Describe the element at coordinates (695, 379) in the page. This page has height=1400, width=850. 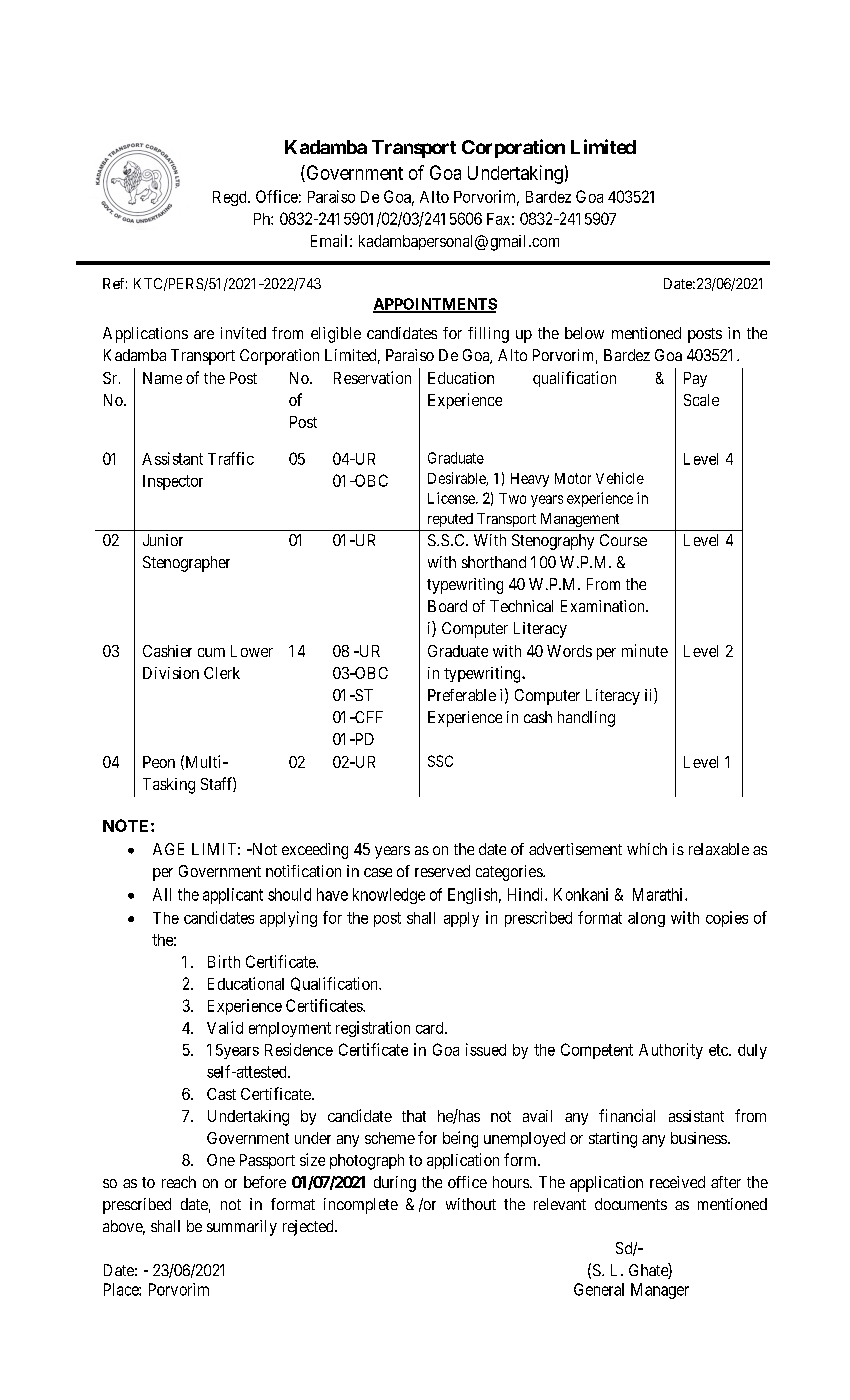
I see `Pay` at that location.
